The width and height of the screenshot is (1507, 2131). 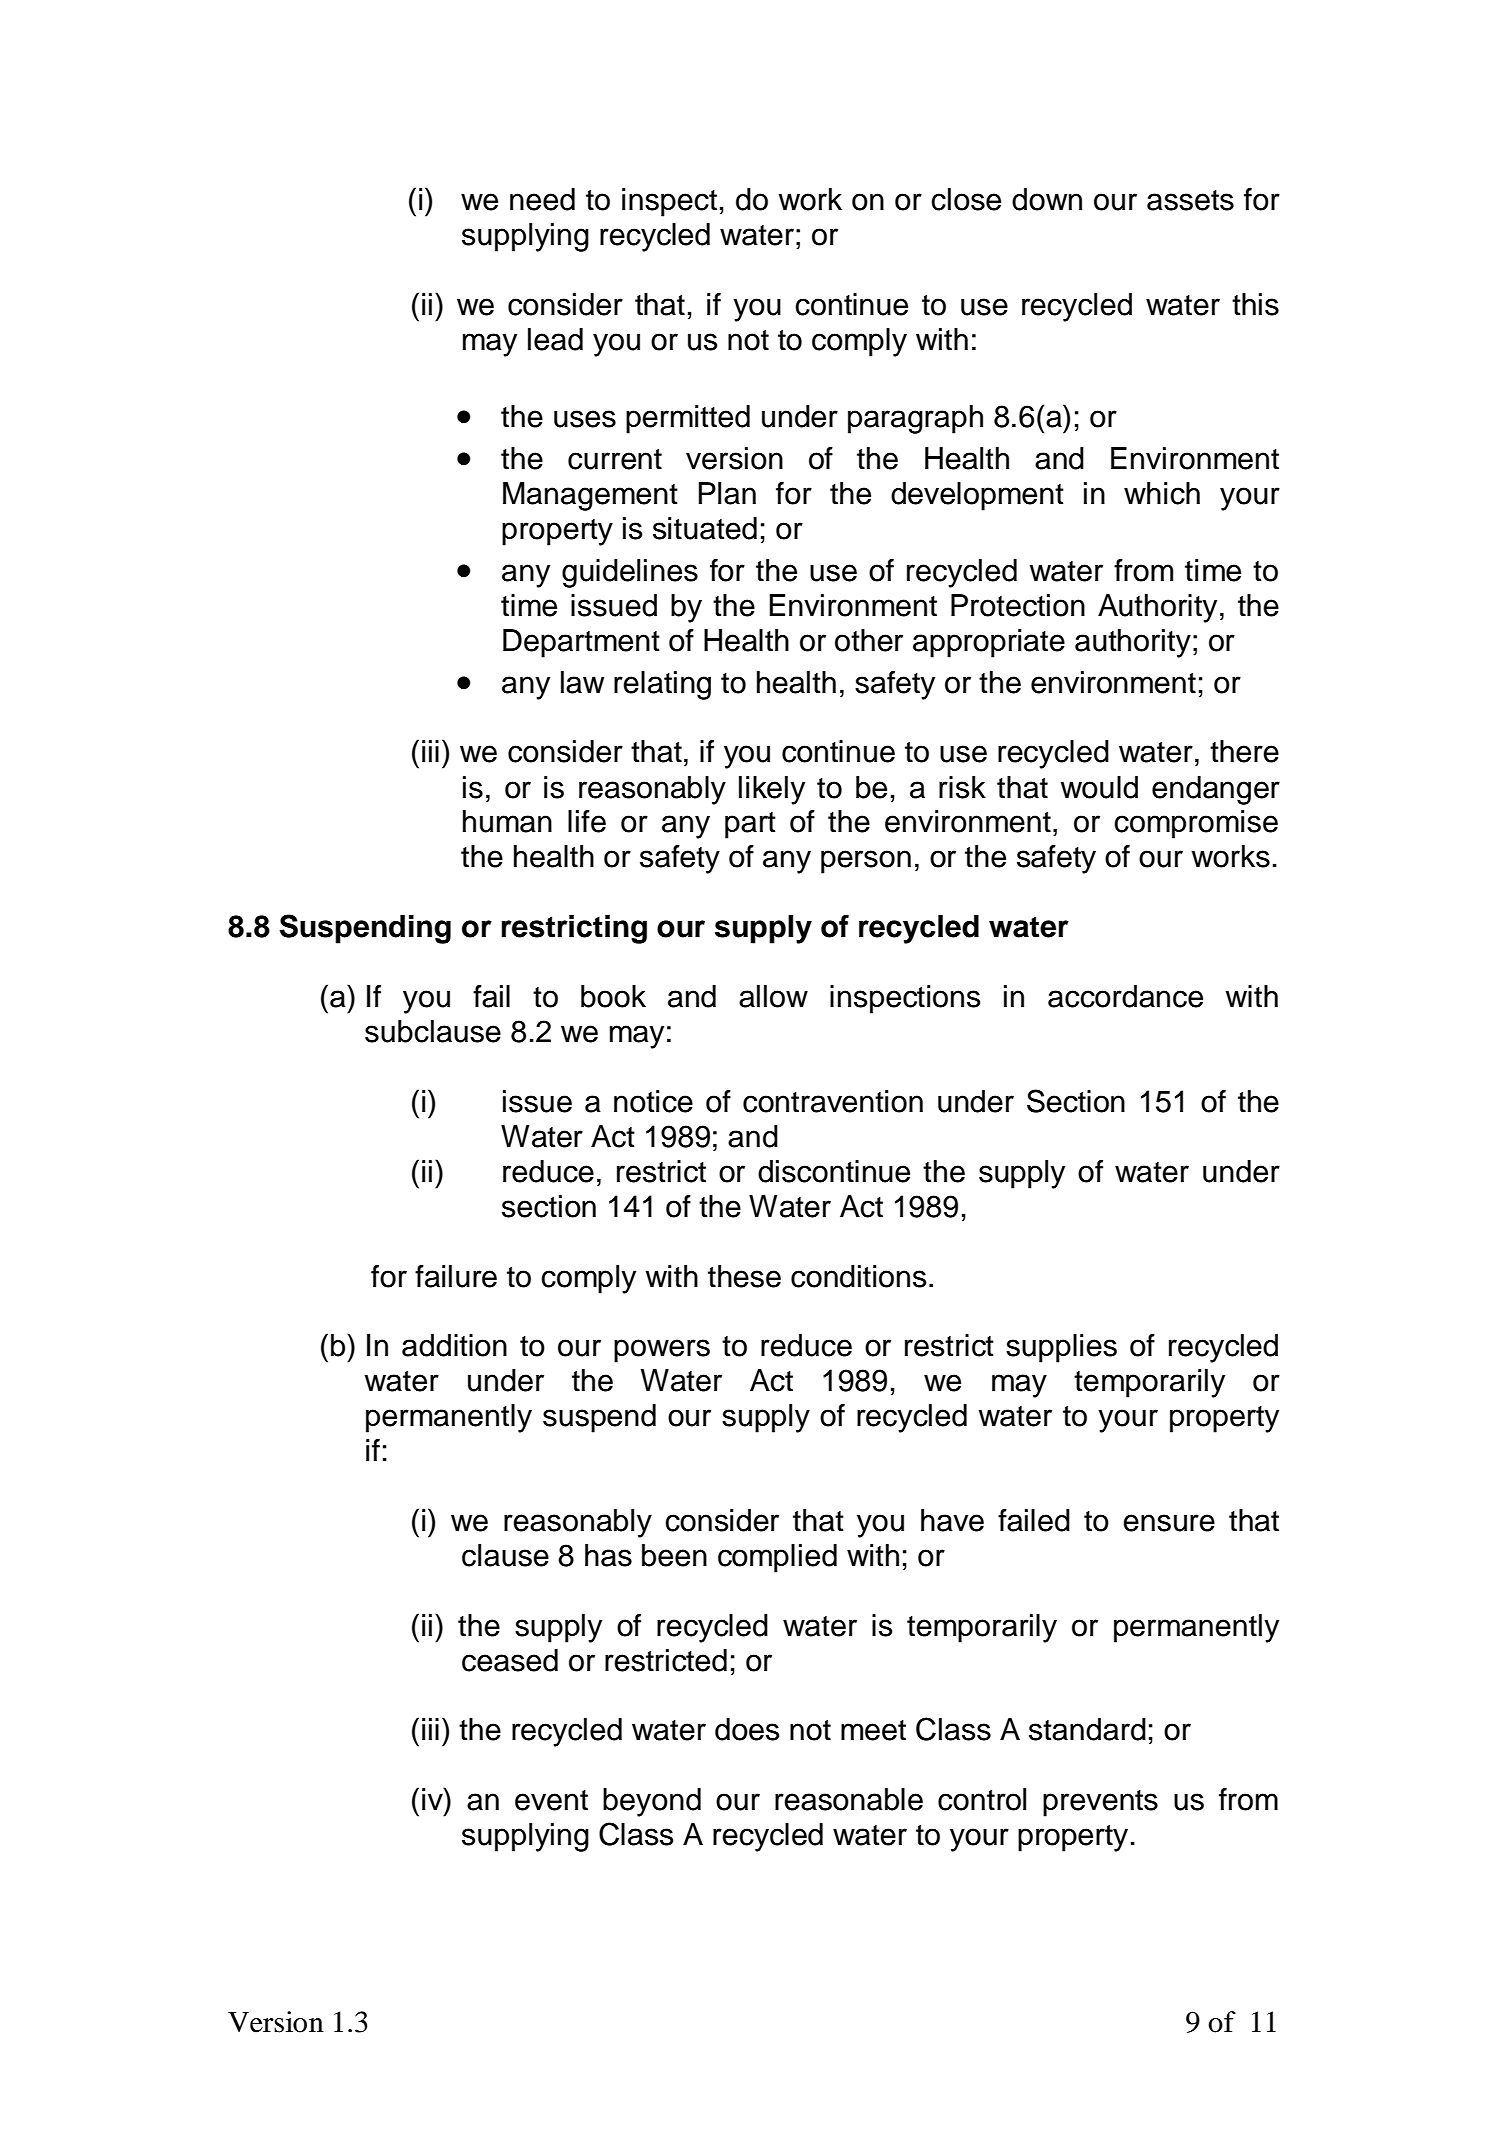 I want to click on close, so click(x=966, y=199).
